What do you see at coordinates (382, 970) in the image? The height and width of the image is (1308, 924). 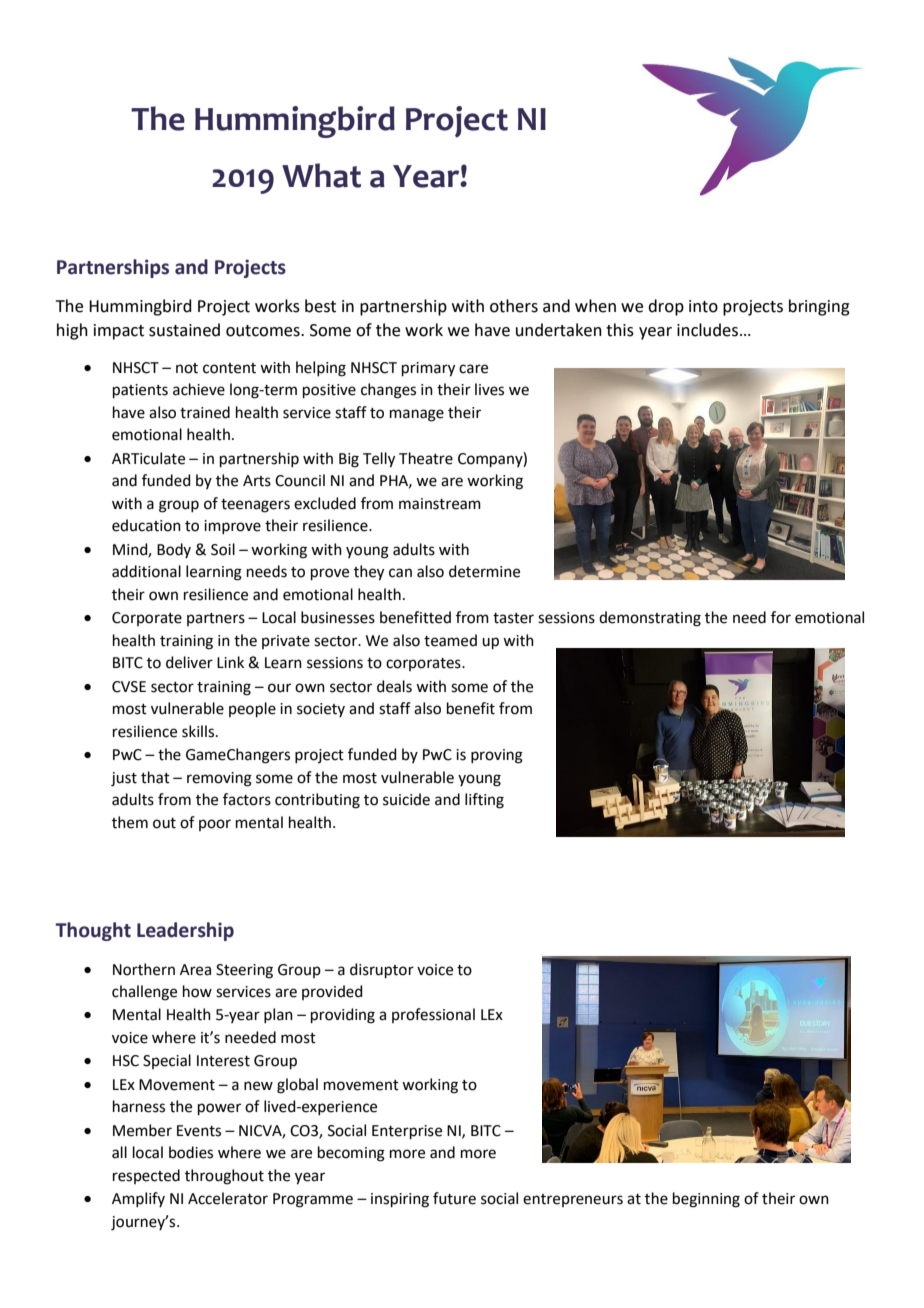 I see `disruptor` at bounding box center [382, 970].
